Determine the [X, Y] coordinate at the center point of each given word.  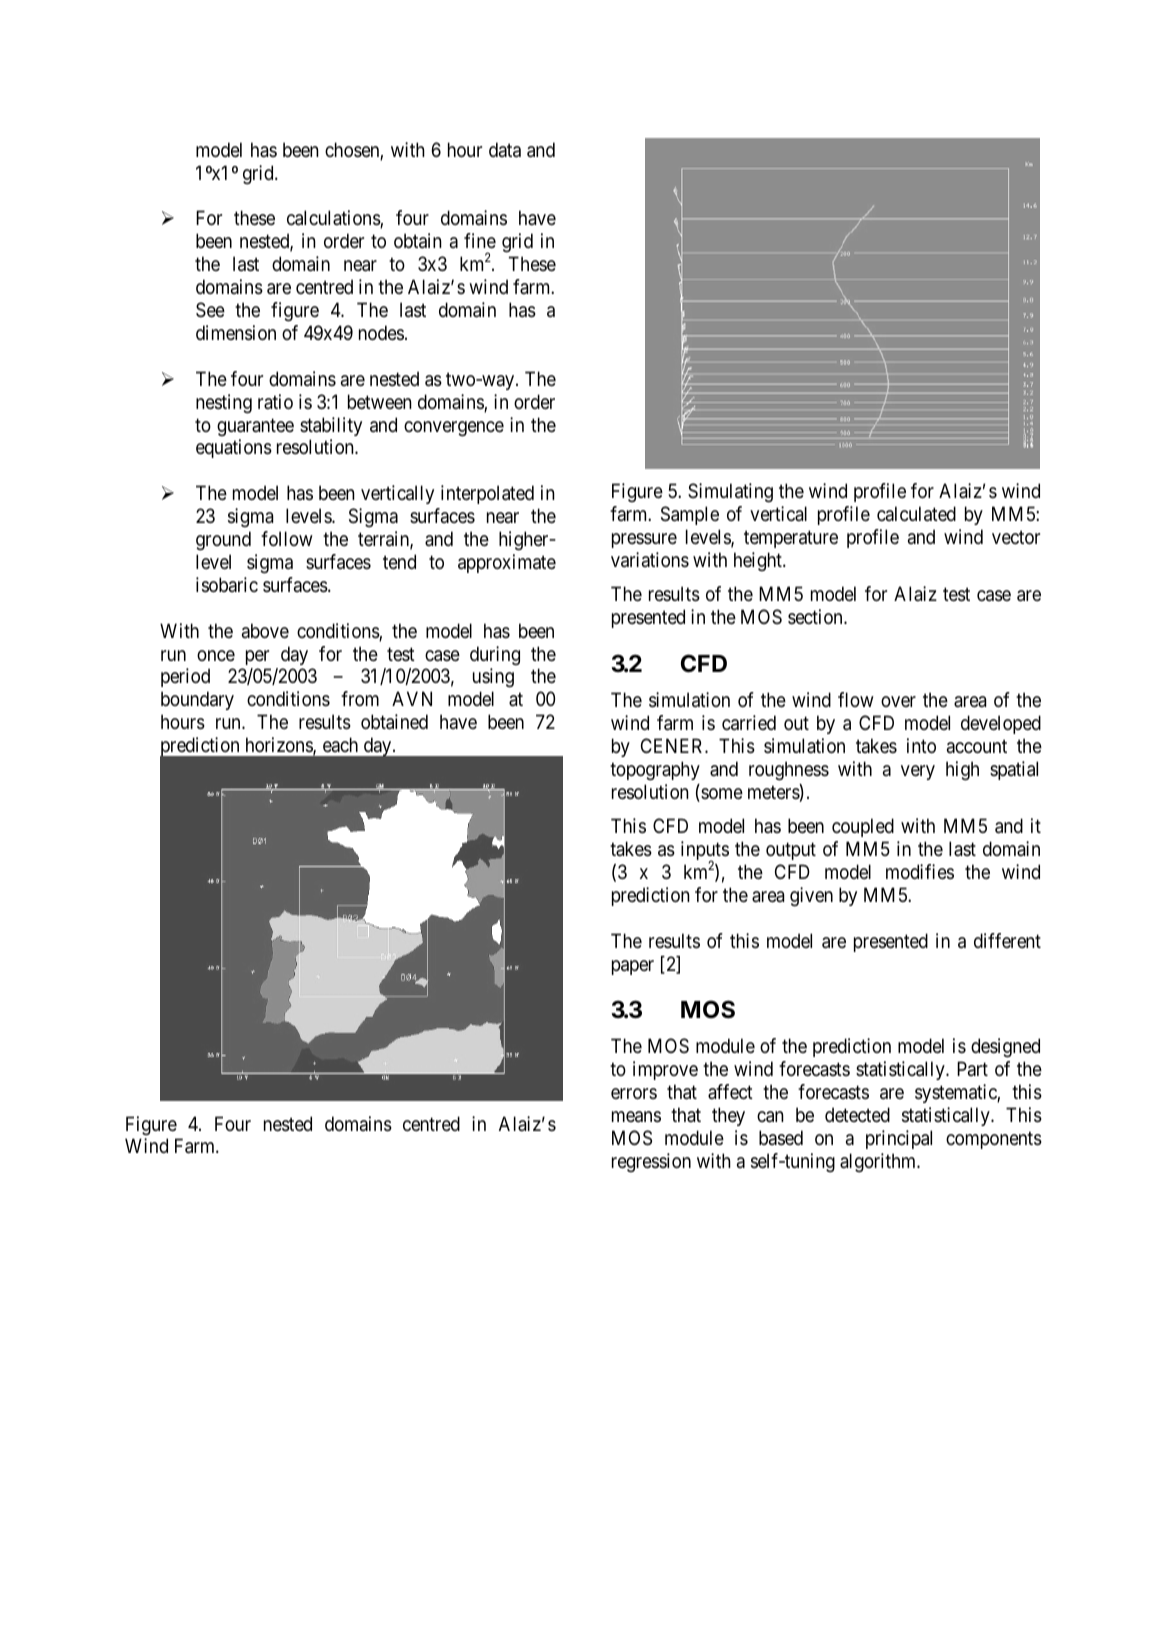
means [636, 1117]
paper [633, 967]
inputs [705, 852]
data [505, 150]
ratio [275, 402]
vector [1016, 537]
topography [655, 771]
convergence [454, 429]
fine [480, 240]
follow [287, 538]
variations [650, 560]
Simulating [730, 493]
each [340, 744]
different [1007, 940]
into [921, 745]
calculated [916, 514]
